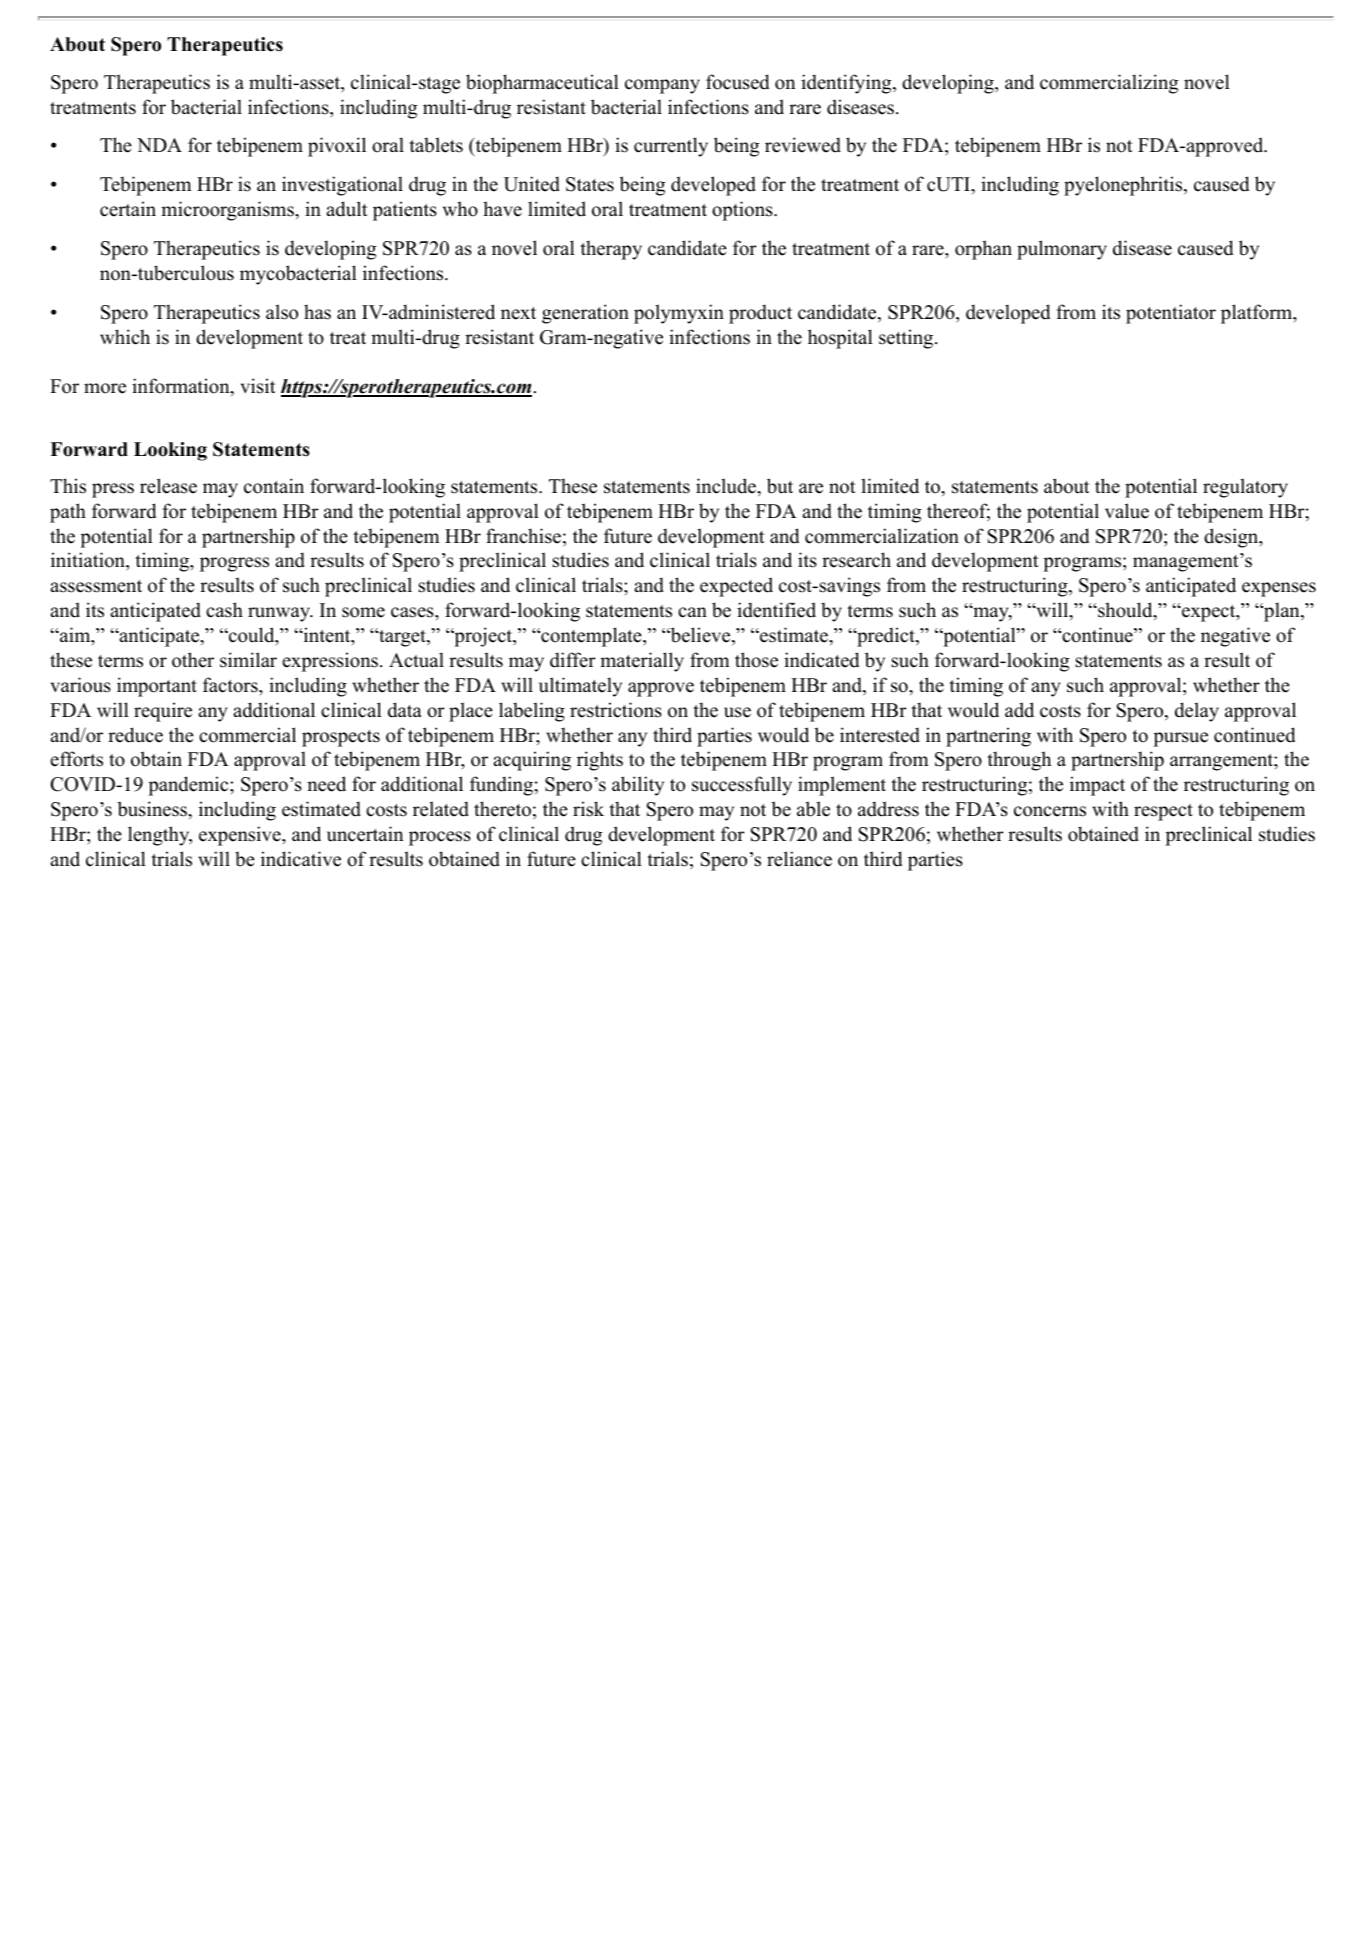 The height and width of the page is (1939, 1370). What do you see at coordinates (780, 486) in the page?
I see `but` at bounding box center [780, 486].
